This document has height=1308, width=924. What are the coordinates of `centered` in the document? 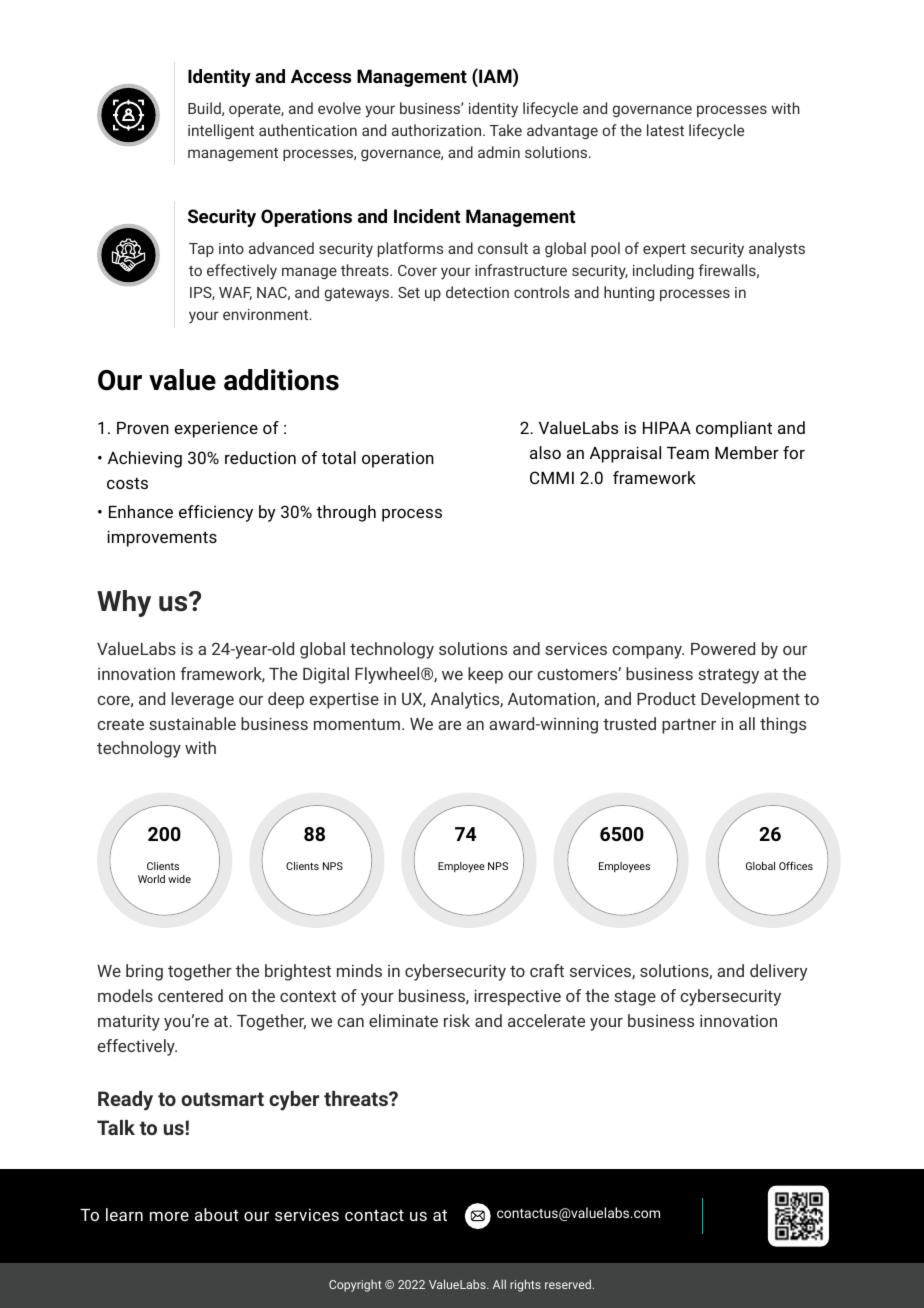 It's located at (190, 995).
